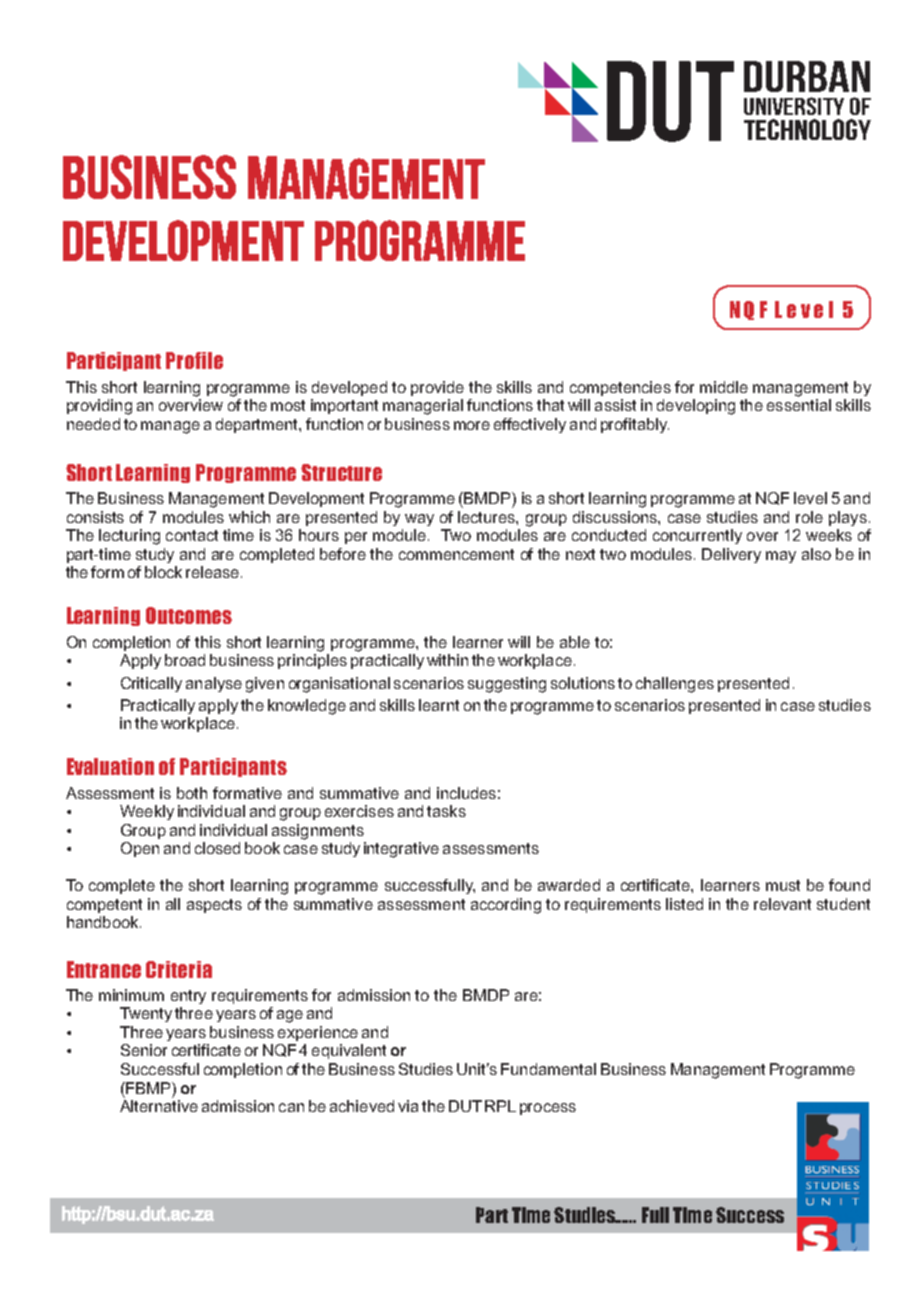 Image resolution: width=924 pixels, height=1296 pixels. Describe the element at coordinates (807, 129) in the screenshot. I see `TECHNOLOGY` at that location.
